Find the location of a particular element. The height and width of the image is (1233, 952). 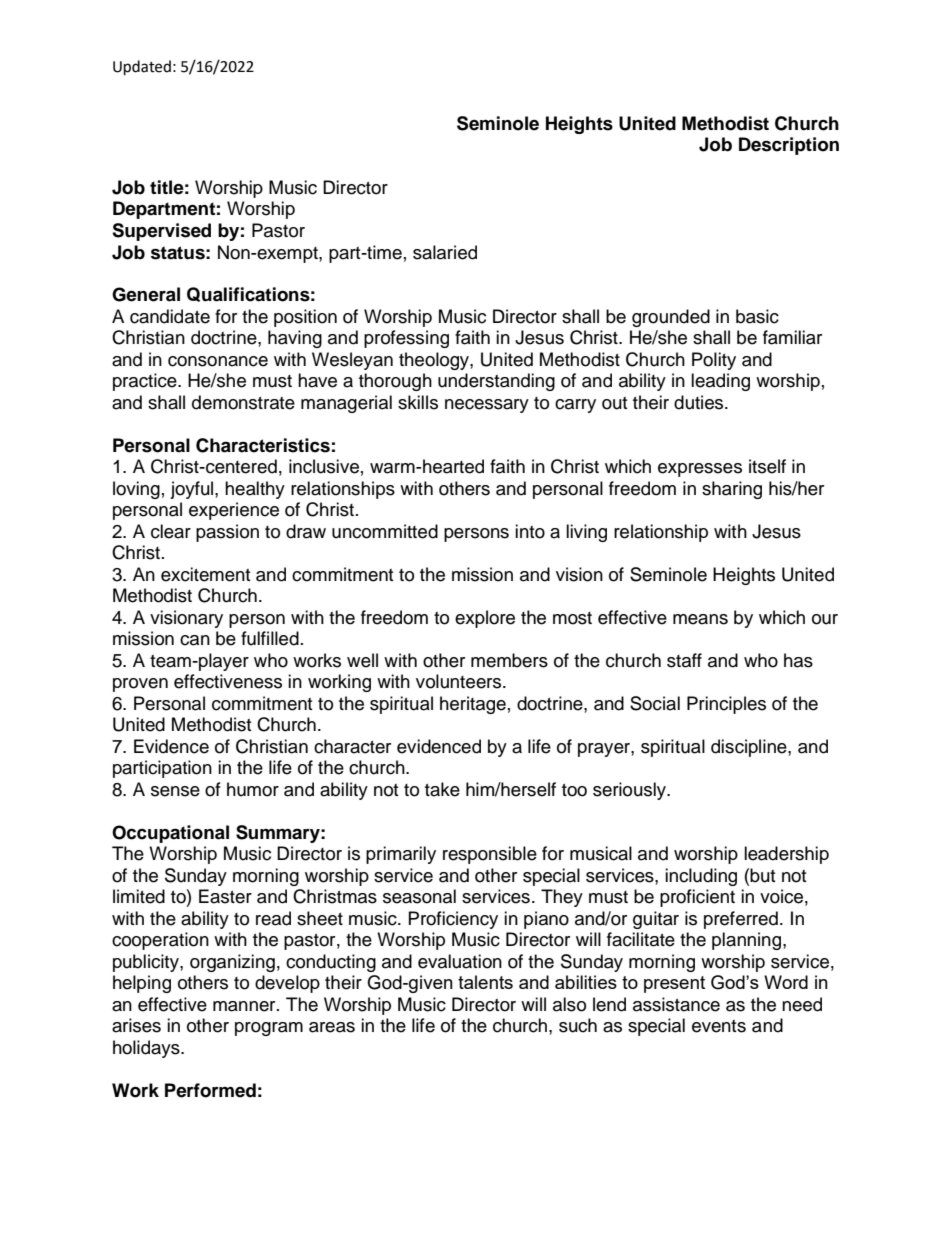

Updated is located at coordinates (142, 67).
